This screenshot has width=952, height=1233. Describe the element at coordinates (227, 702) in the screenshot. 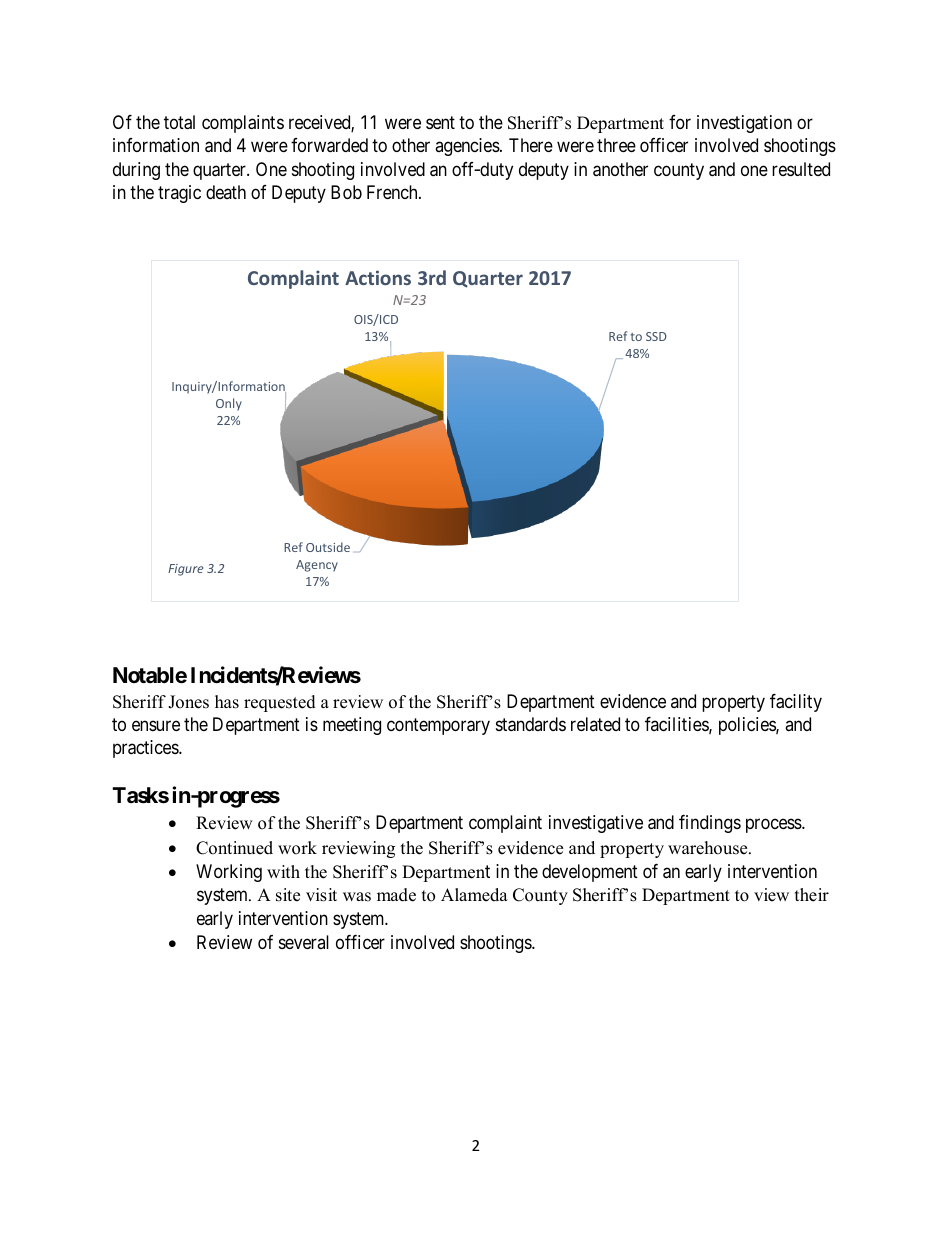

I see `has` at that location.
